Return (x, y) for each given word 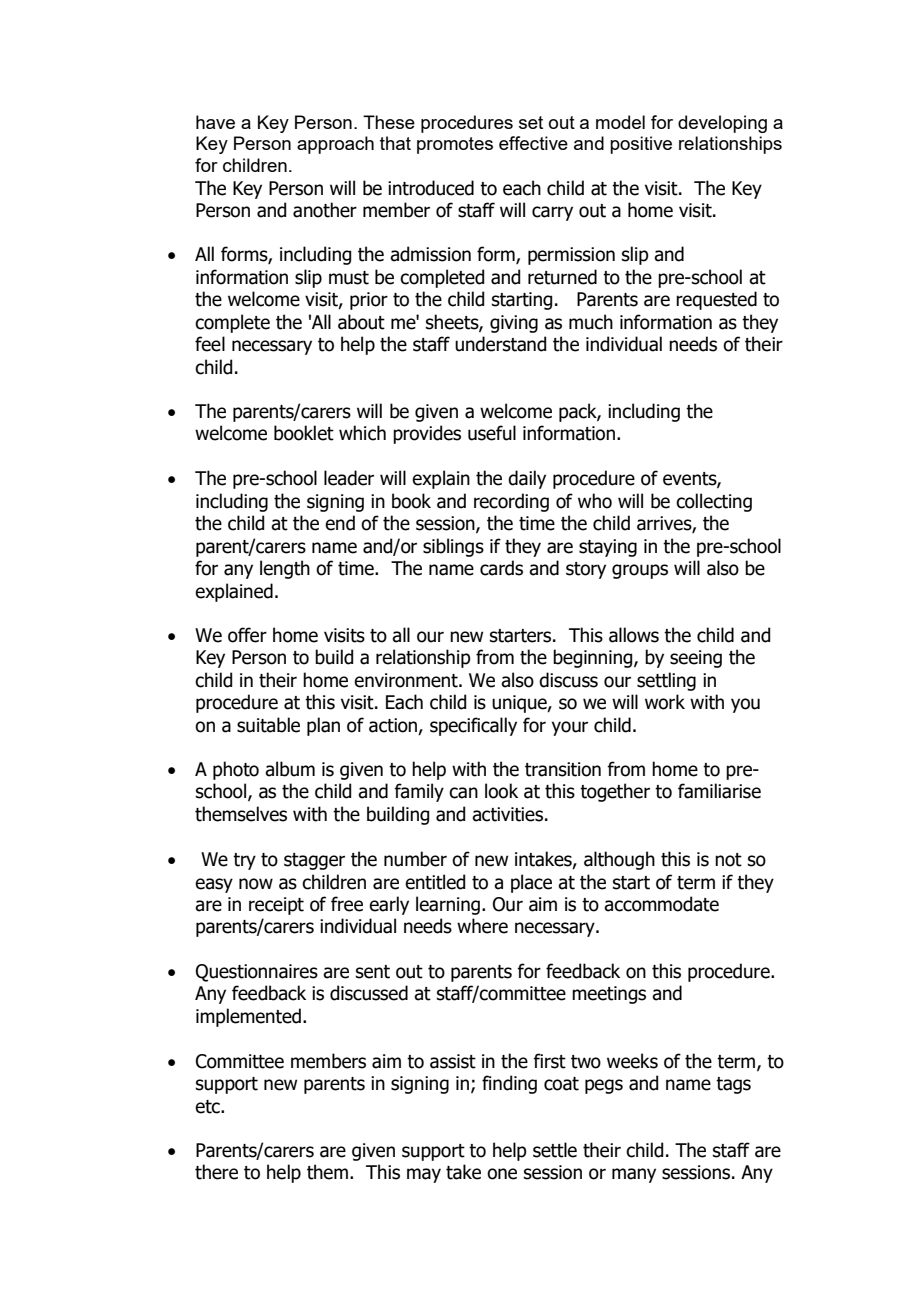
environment (407, 680)
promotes (455, 145)
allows (634, 635)
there (216, 1172)
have (215, 122)
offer (247, 635)
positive (641, 145)
